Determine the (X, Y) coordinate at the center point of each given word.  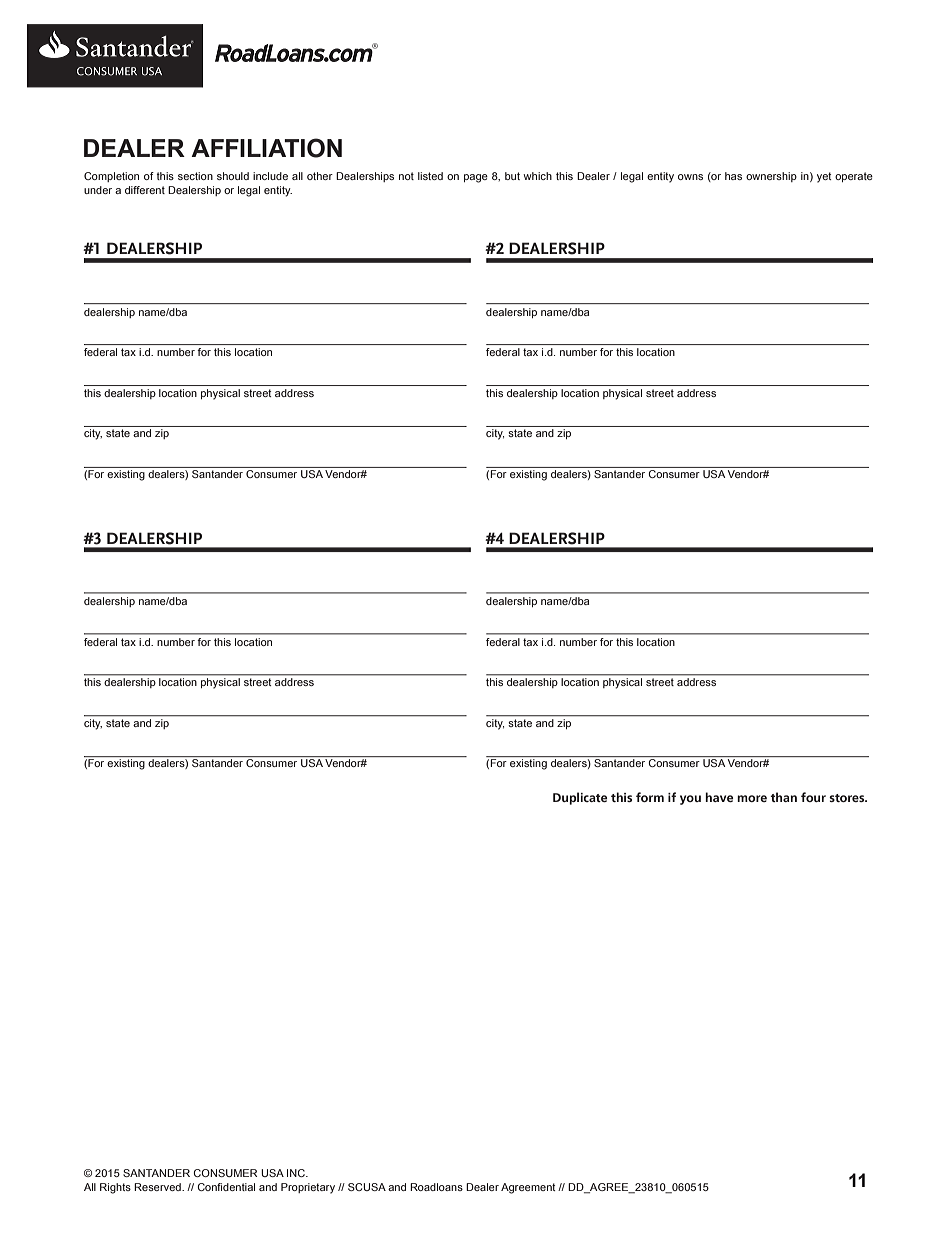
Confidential (226, 1187)
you (690, 800)
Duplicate (580, 798)
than (783, 797)
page (476, 178)
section (195, 176)
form (650, 797)
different (145, 190)
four (813, 797)
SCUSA (367, 1187)
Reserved (158, 1187)
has (733, 176)
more (752, 798)
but (512, 176)
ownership (771, 177)
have (719, 797)
